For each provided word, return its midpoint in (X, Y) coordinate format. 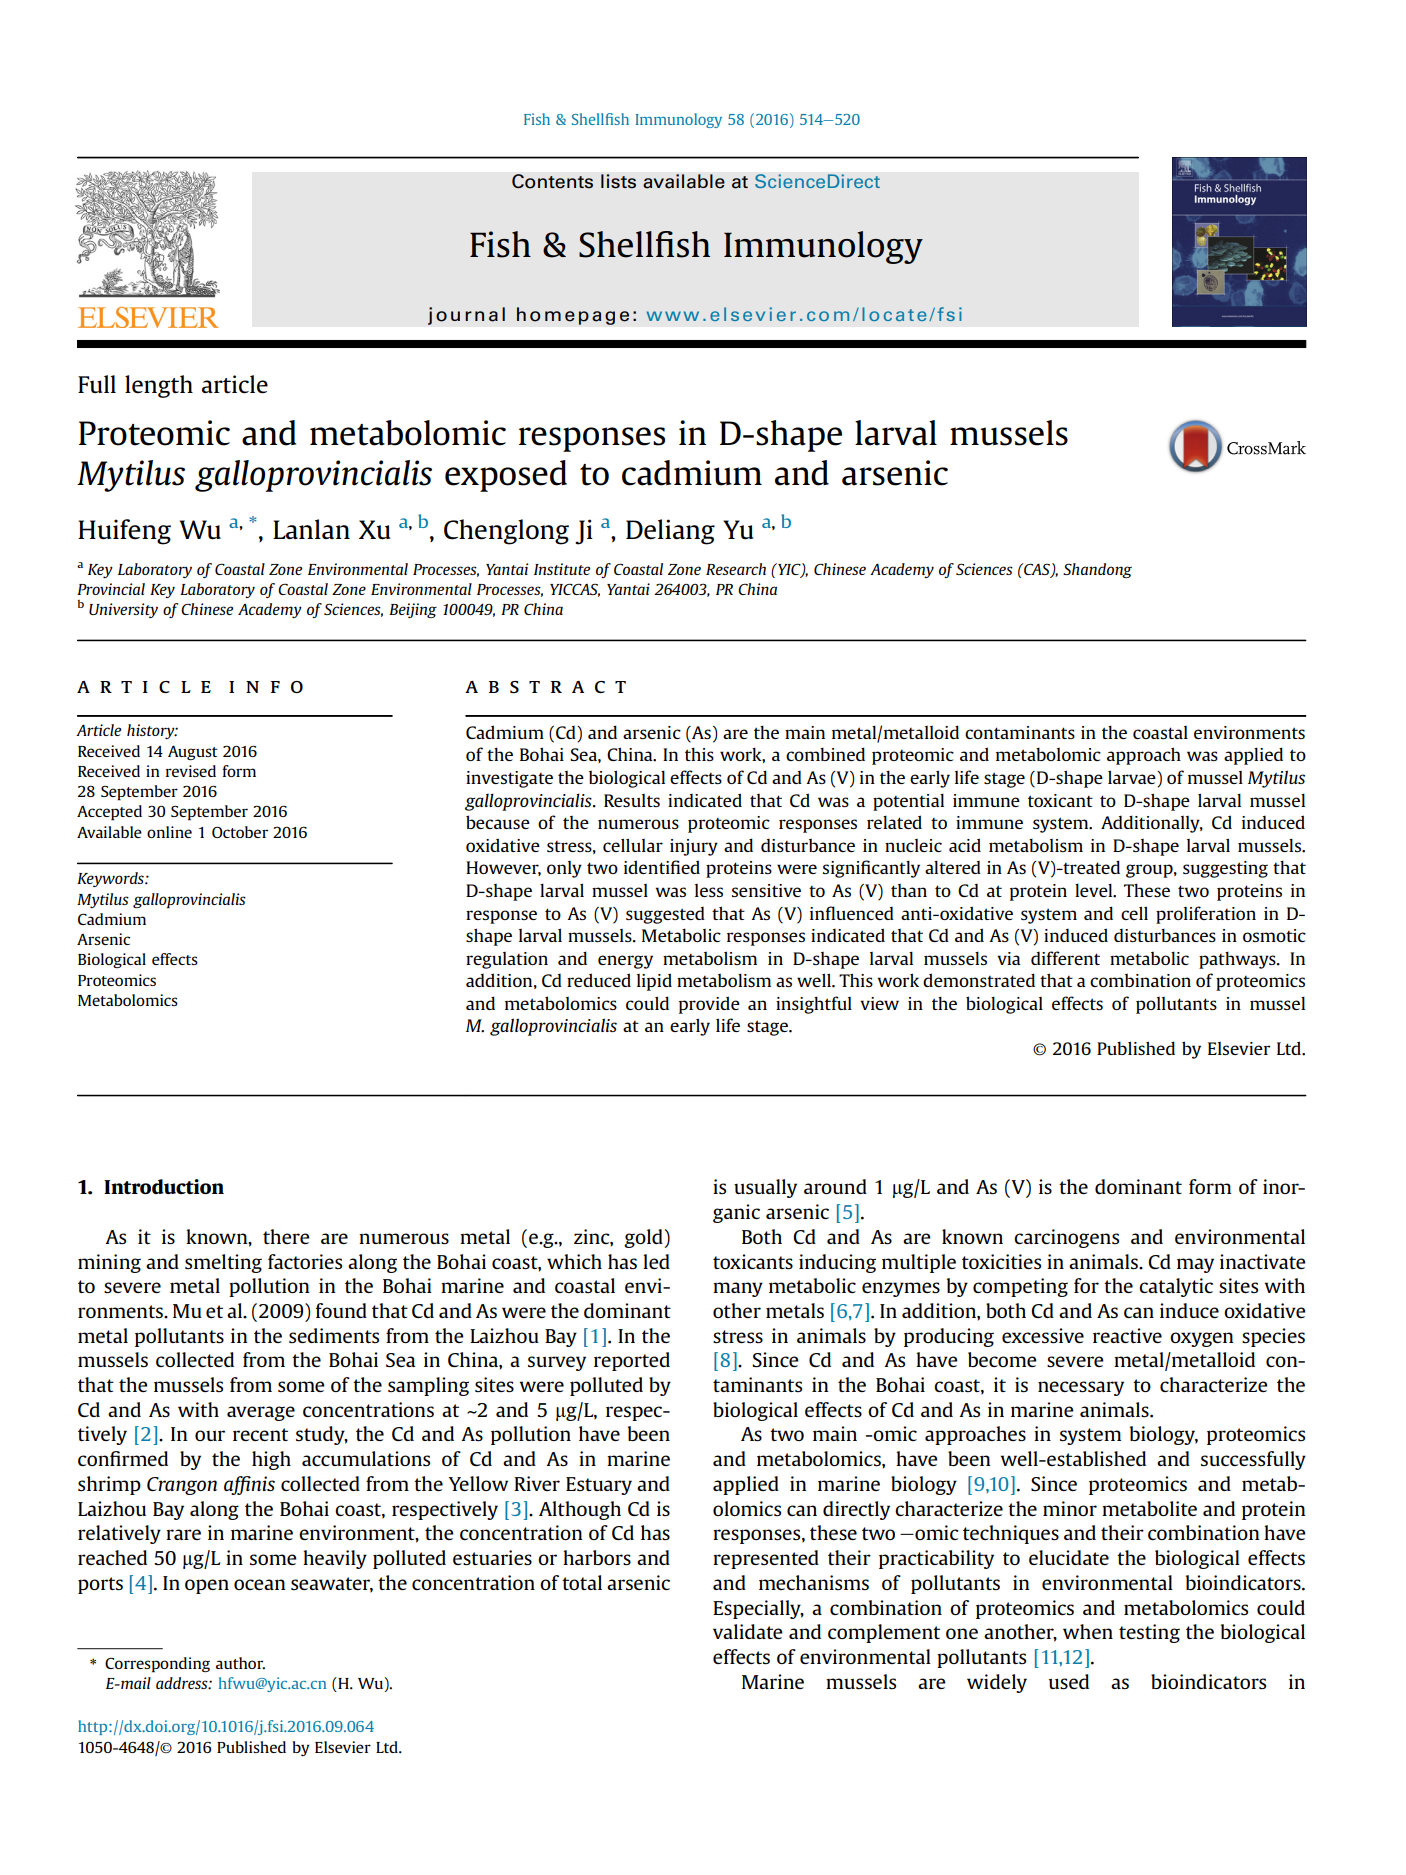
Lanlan (311, 529)
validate (748, 1631)
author (240, 1663)
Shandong (1097, 570)
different (1065, 958)
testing (1149, 1633)
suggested (665, 915)
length (159, 386)
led (656, 1261)
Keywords (111, 879)
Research (736, 569)
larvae (1133, 778)
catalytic (1176, 1287)
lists (618, 181)
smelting (223, 1263)
